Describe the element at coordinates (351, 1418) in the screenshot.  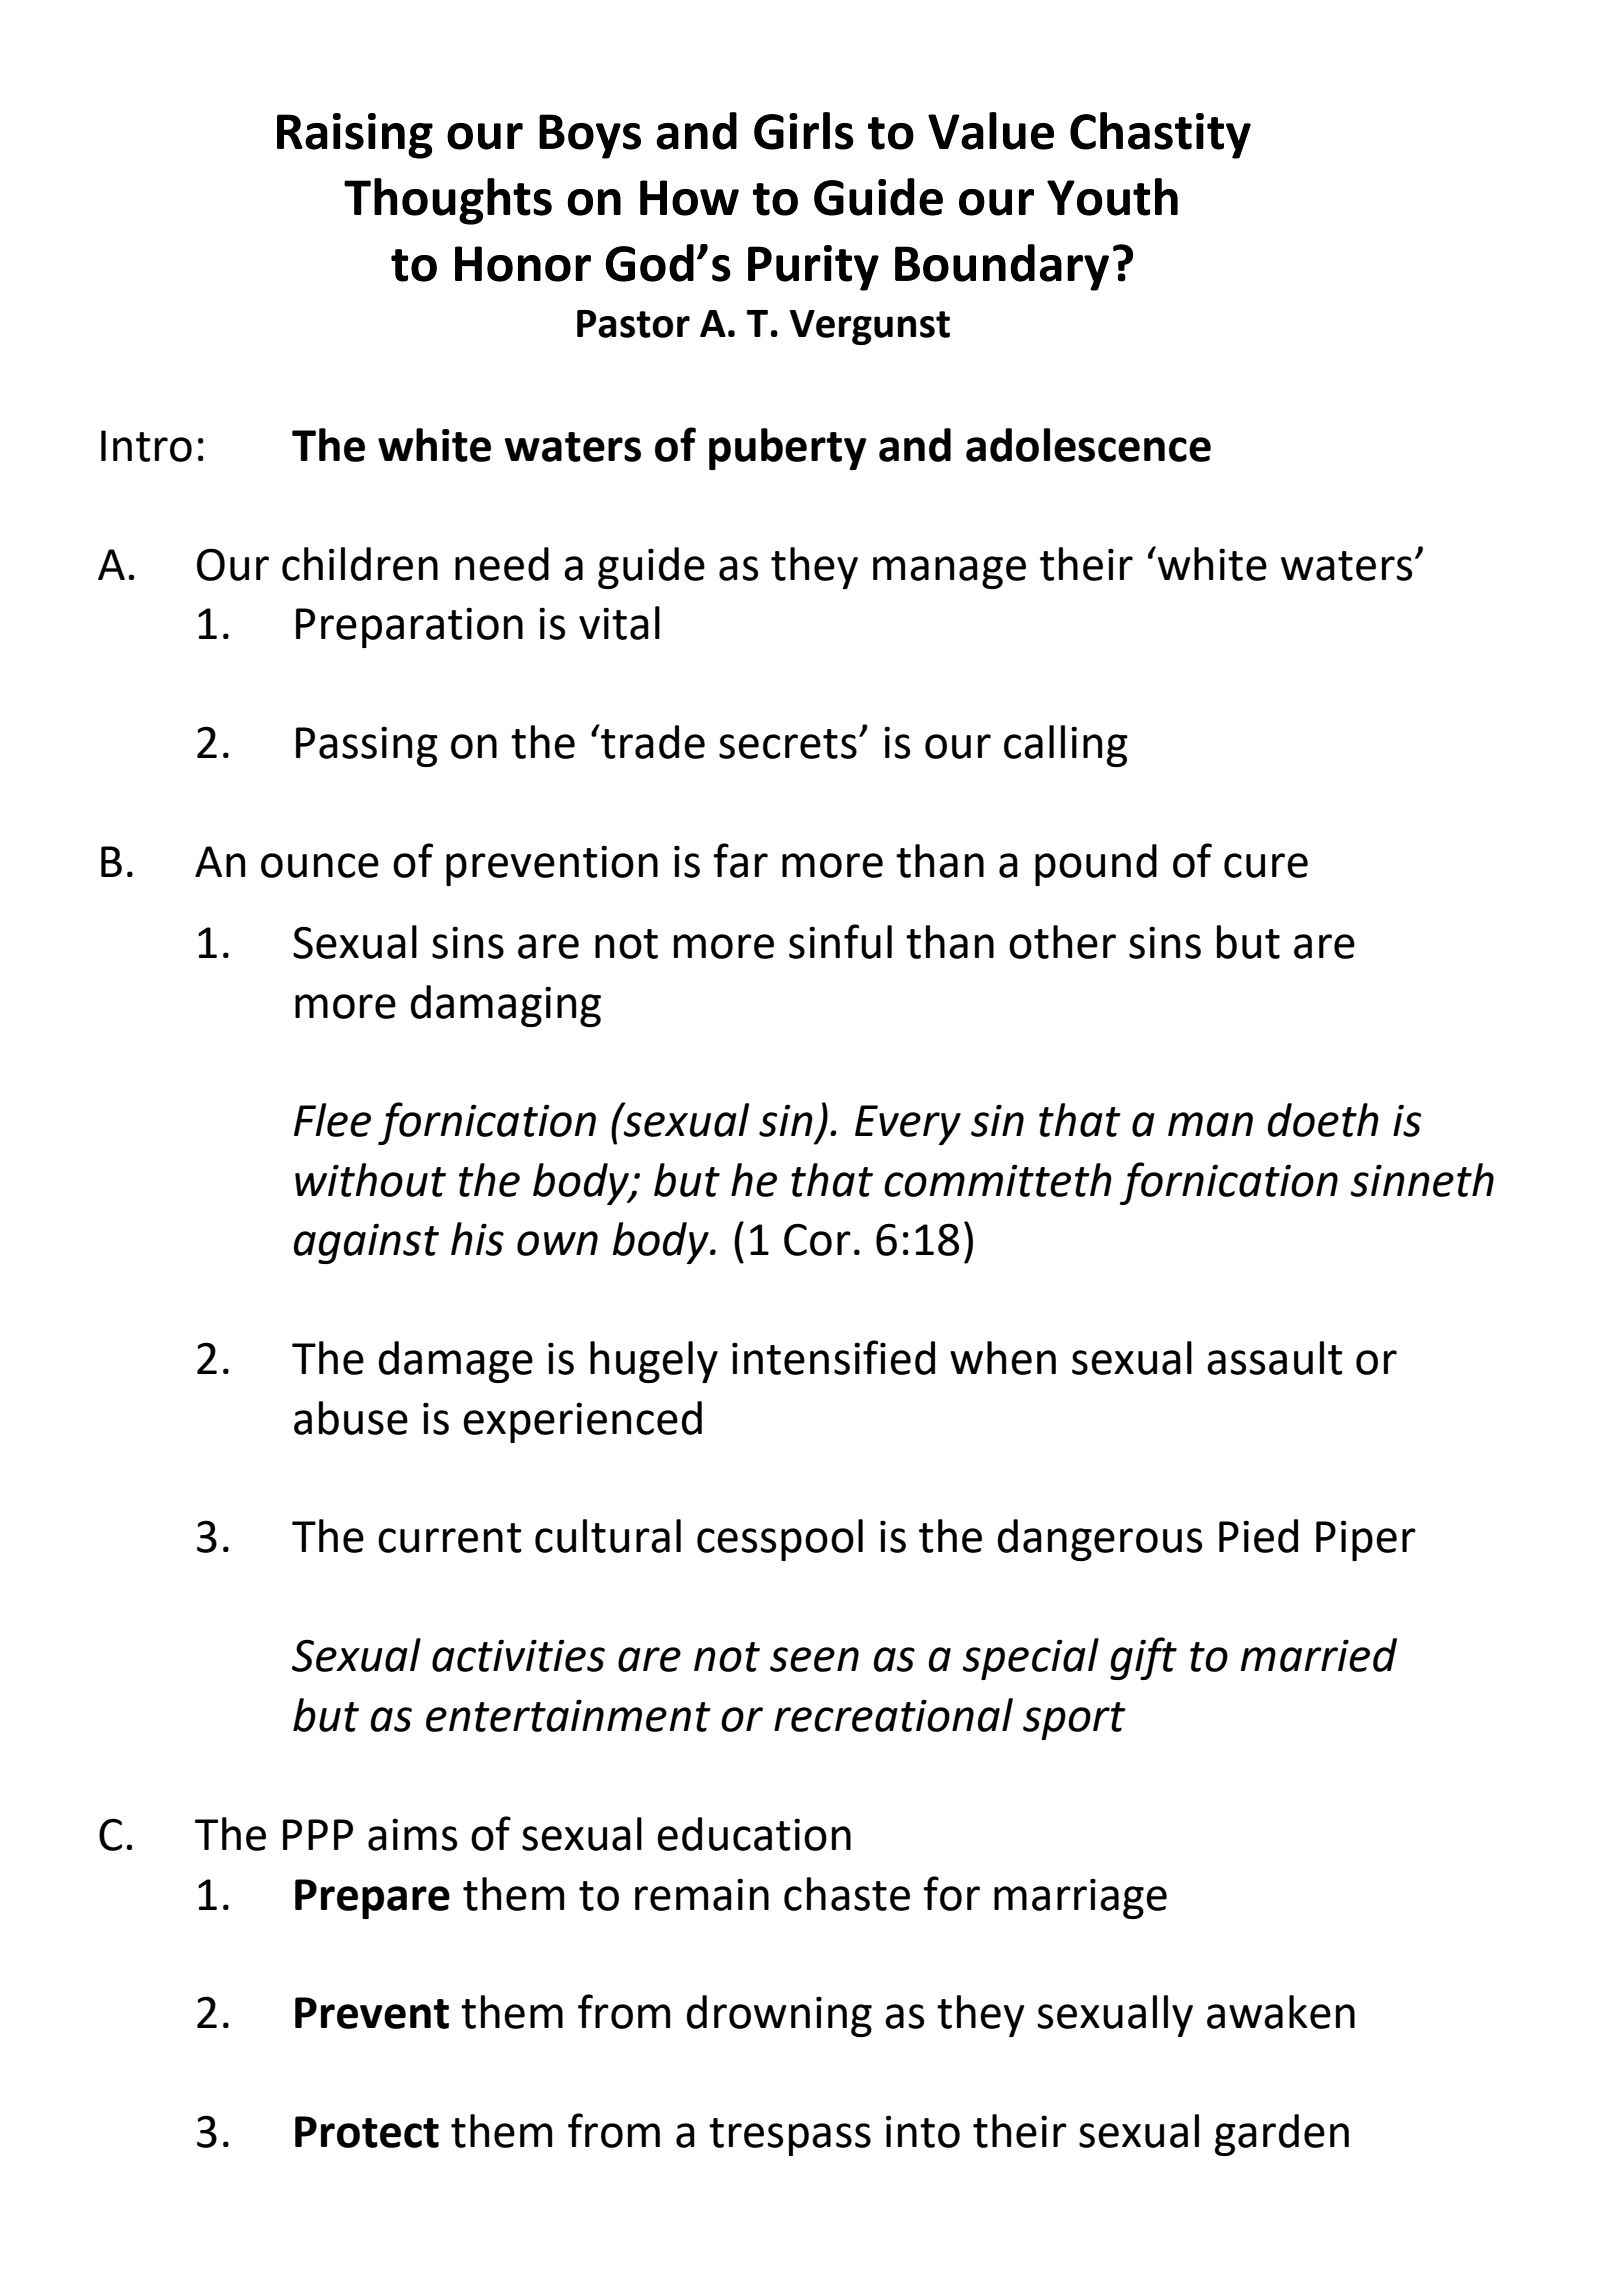
I see `abuse` at that location.
